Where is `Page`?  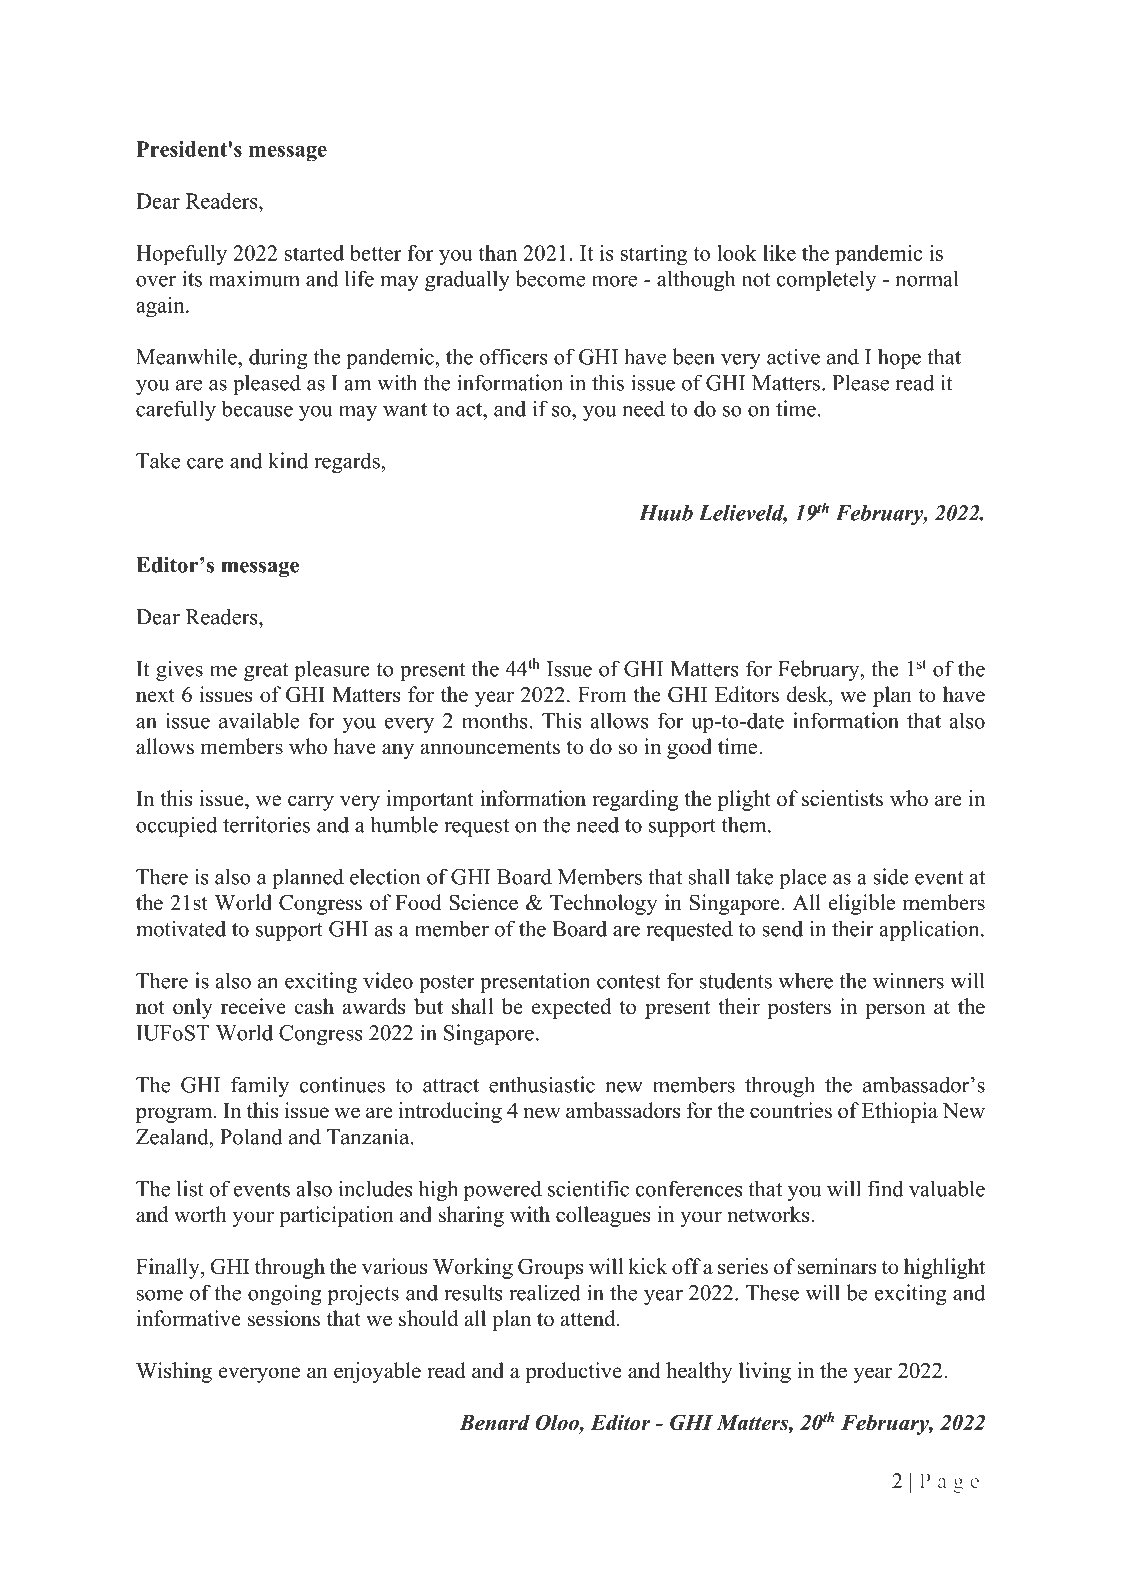
Page is located at coordinates (949, 1483).
